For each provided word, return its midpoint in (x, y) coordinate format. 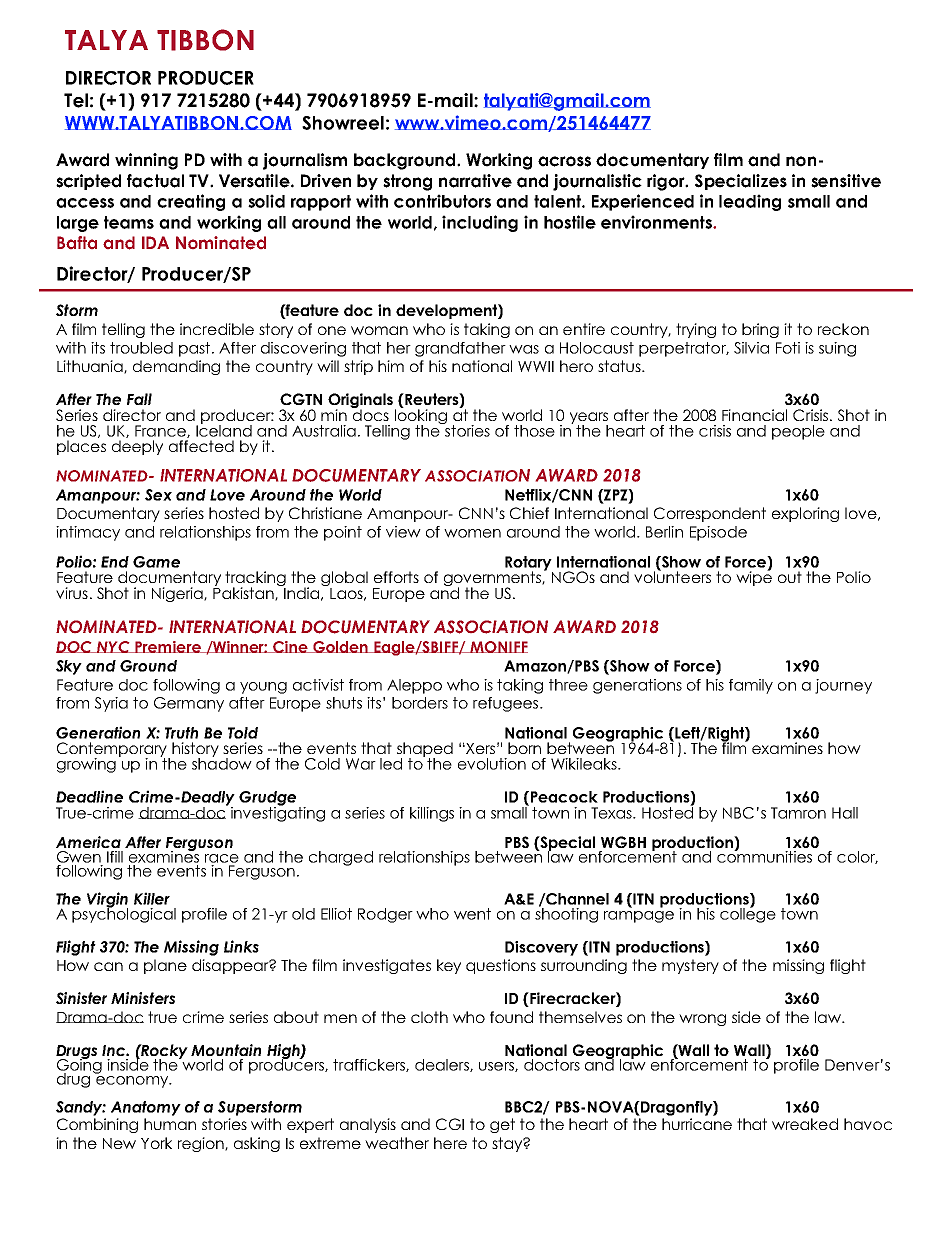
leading (750, 202)
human (170, 1124)
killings (432, 814)
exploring (805, 514)
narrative (475, 181)
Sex (158, 495)
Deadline (89, 796)
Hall (845, 813)
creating (191, 202)
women (472, 533)
